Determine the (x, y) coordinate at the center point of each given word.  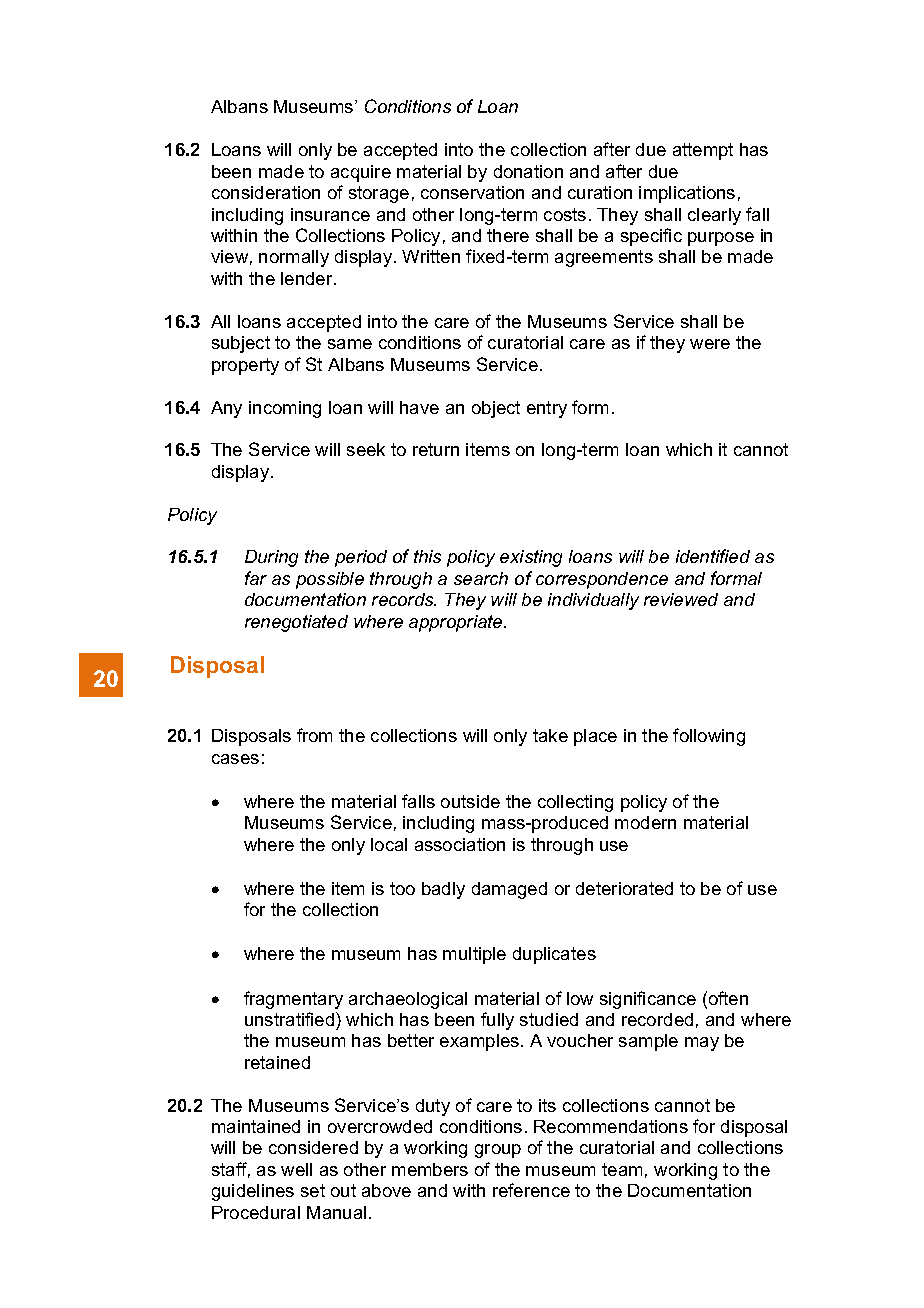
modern (645, 822)
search (481, 578)
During (271, 558)
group (498, 1151)
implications (687, 194)
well (296, 1169)
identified (713, 556)
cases (235, 759)
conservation (472, 192)
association (460, 844)
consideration (266, 192)
